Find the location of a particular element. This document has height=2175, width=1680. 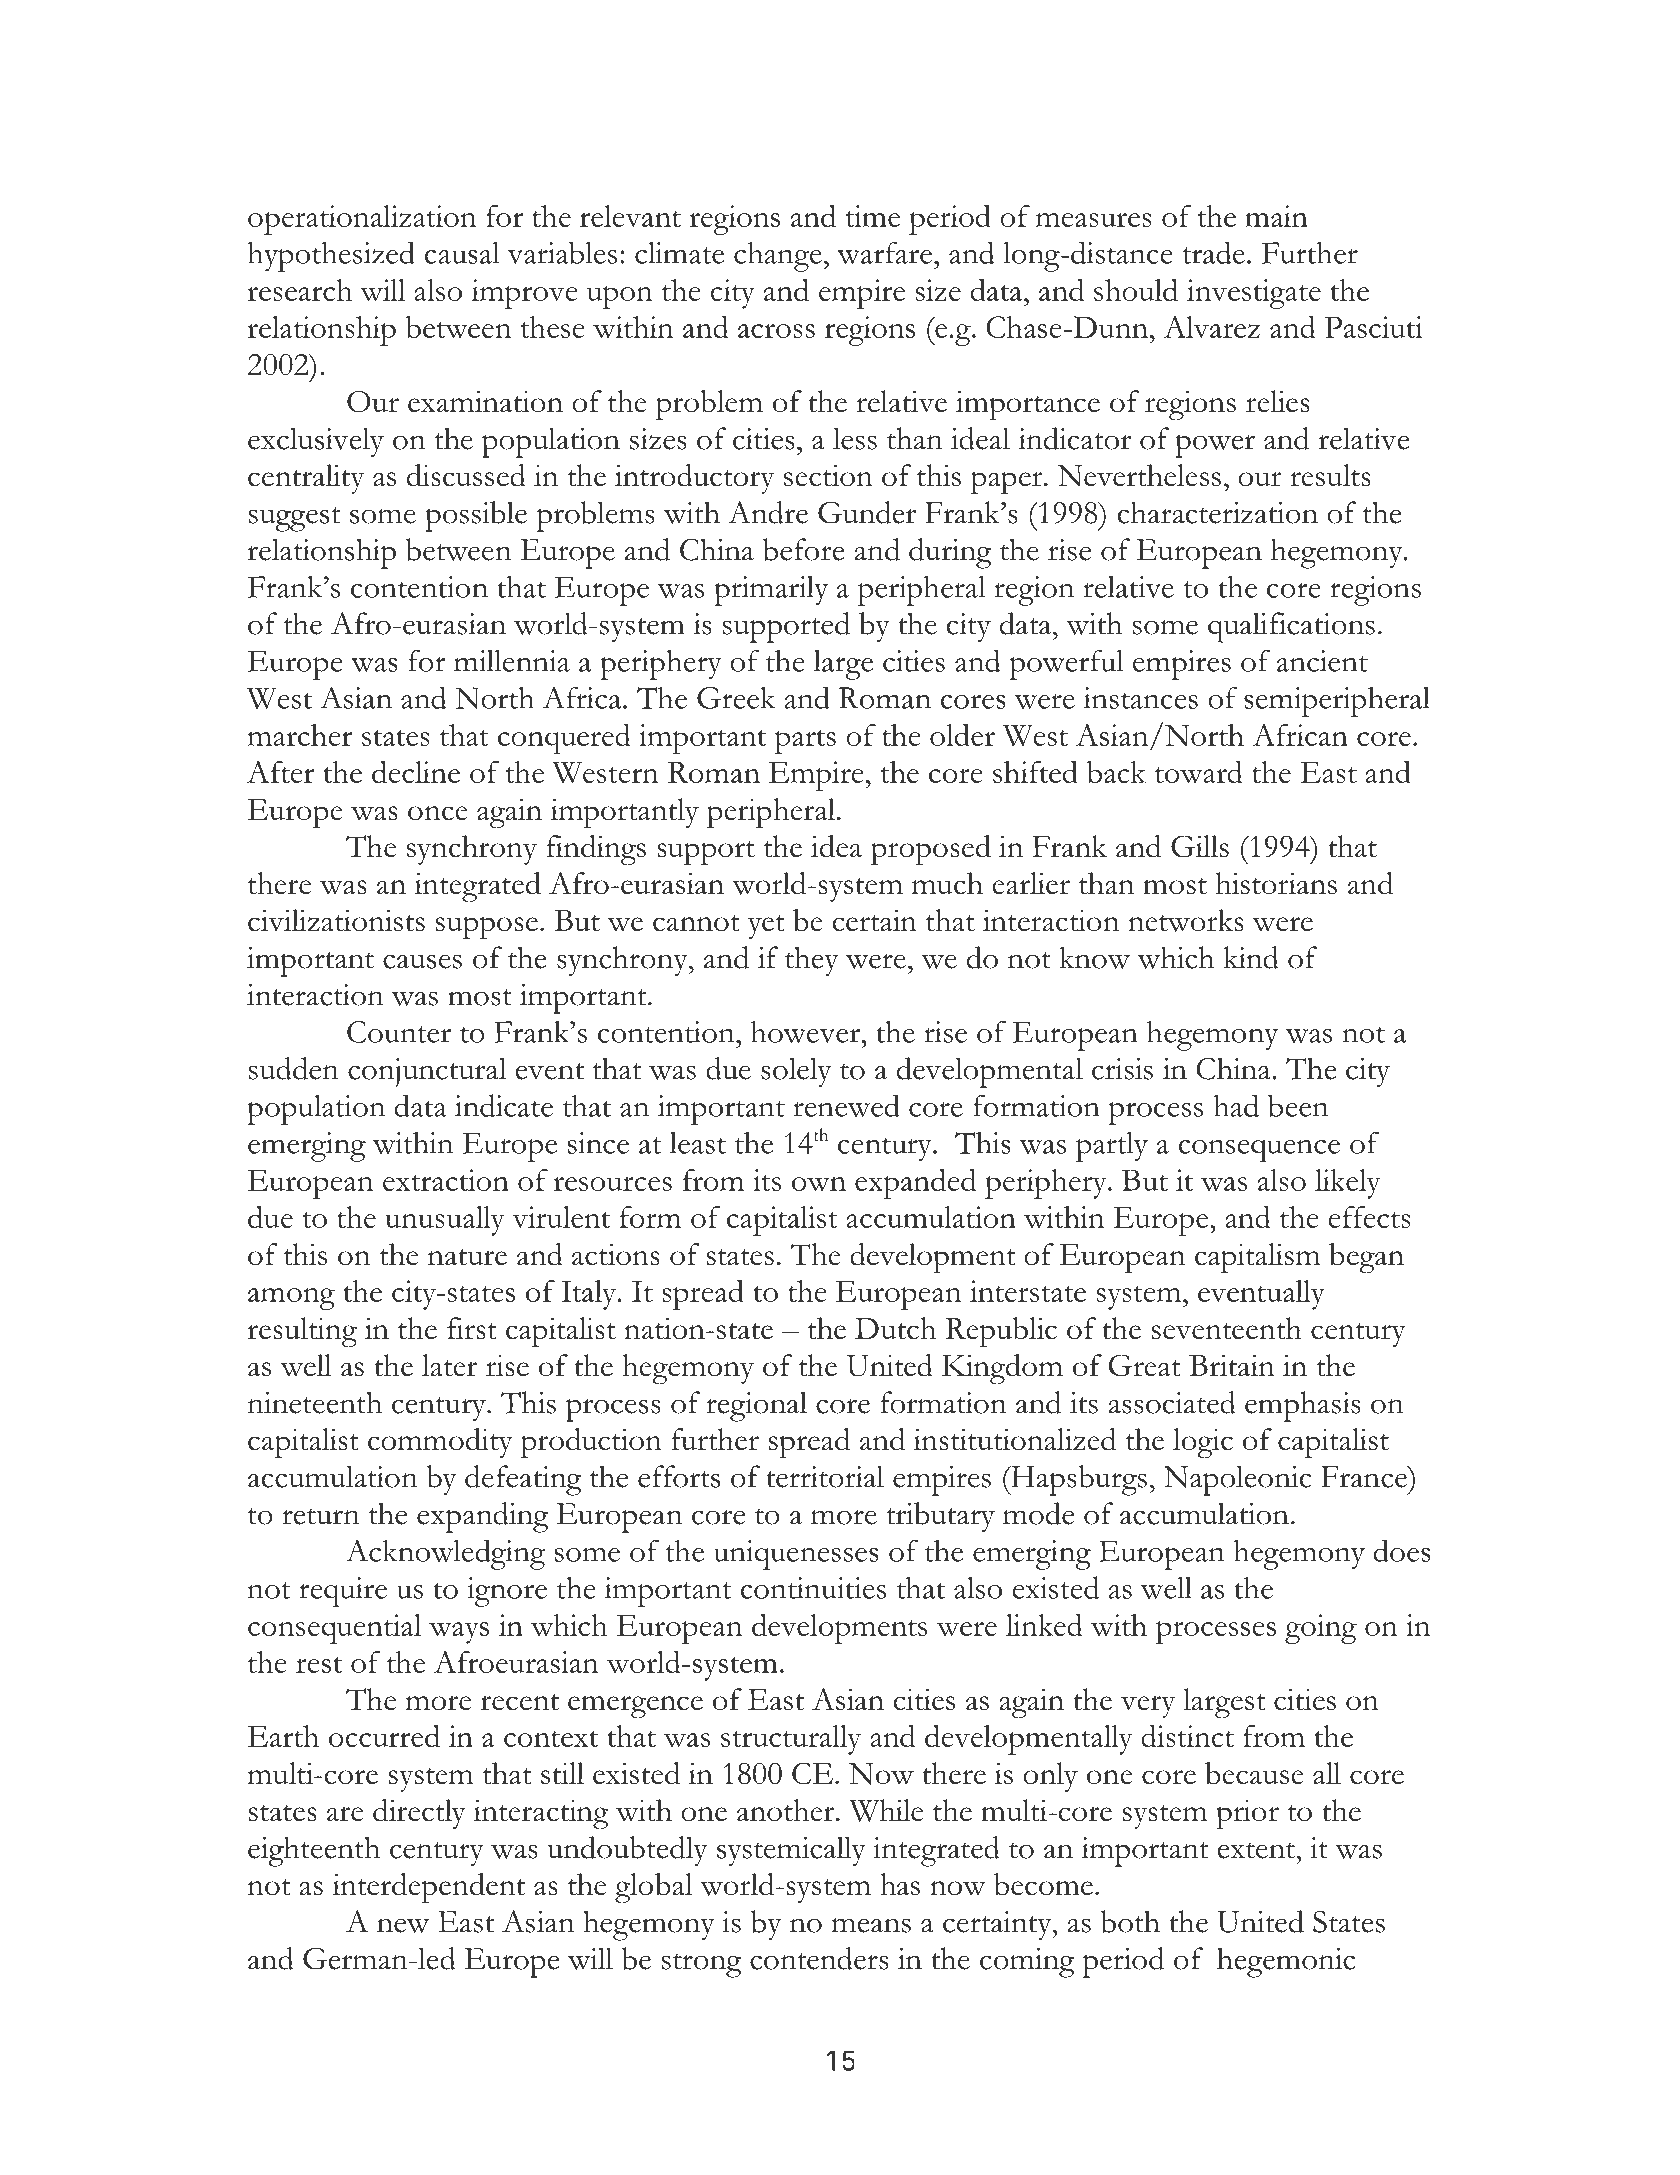

going is located at coordinates (1321, 1629).
